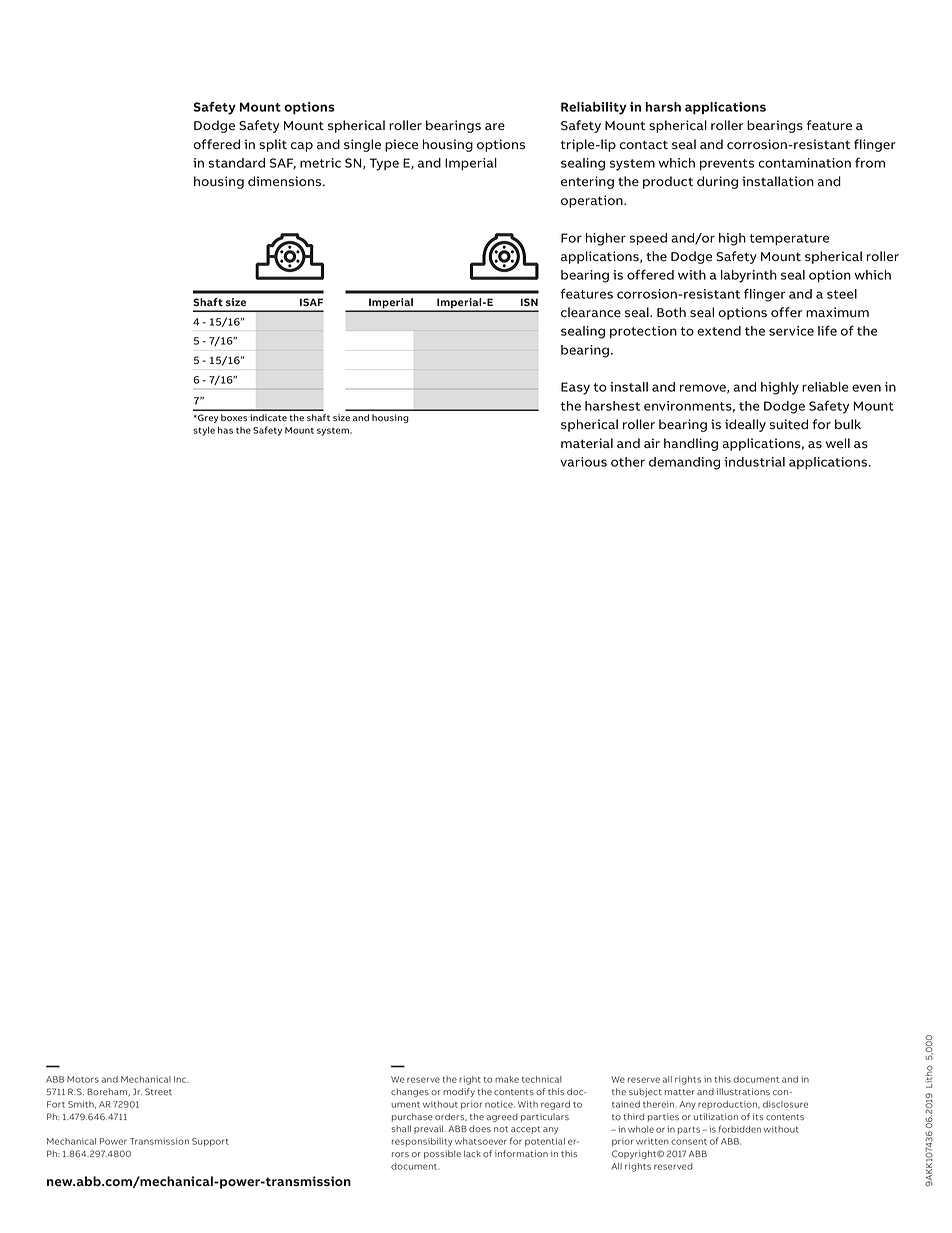  I want to click on standard, so click(236, 163).
